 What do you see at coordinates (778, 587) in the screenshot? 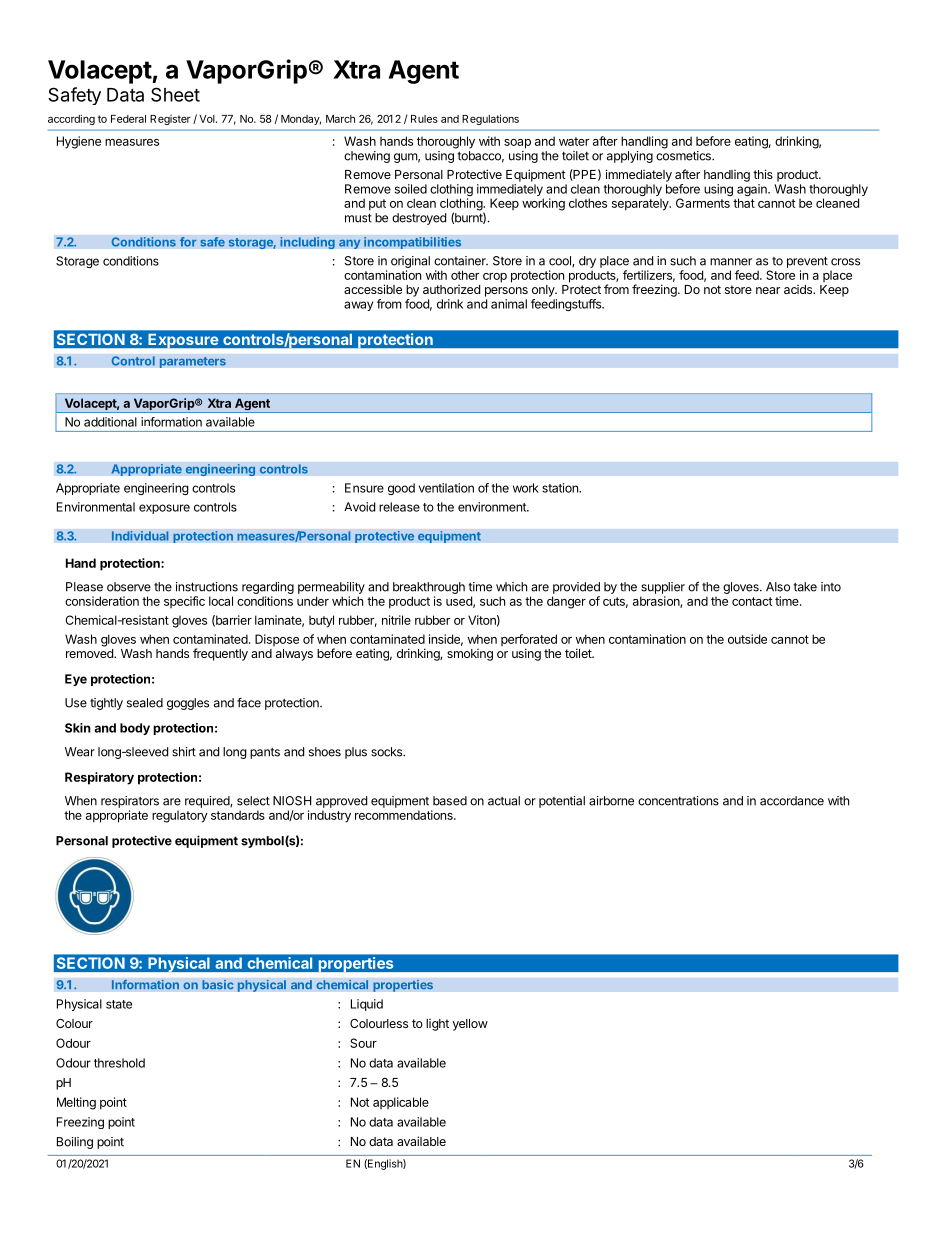
I see `Also` at bounding box center [778, 587].
